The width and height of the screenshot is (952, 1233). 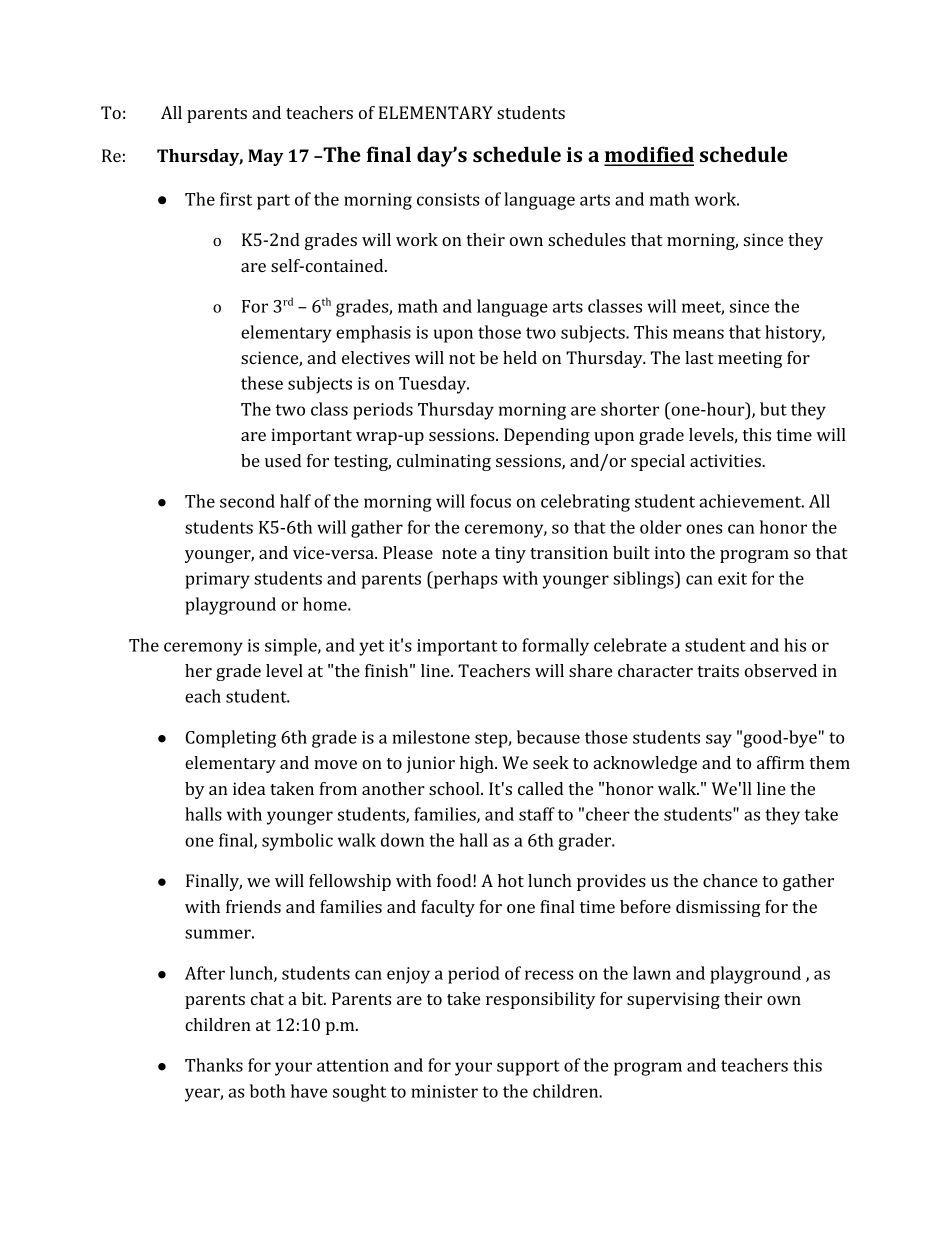 What do you see at coordinates (528, 1068) in the screenshot?
I see `support` at bounding box center [528, 1068].
